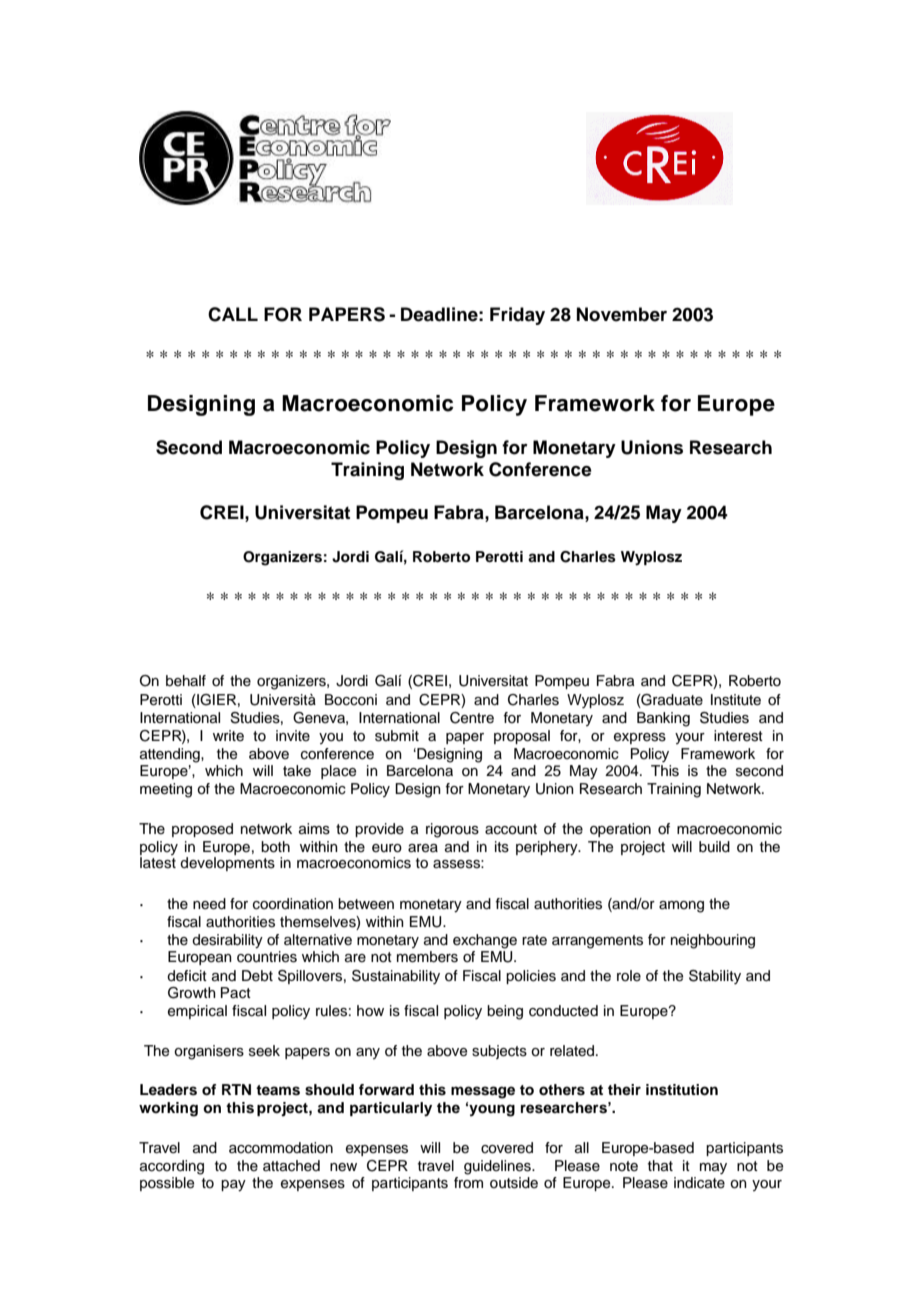  I want to click on behalf, so click(186, 681).
